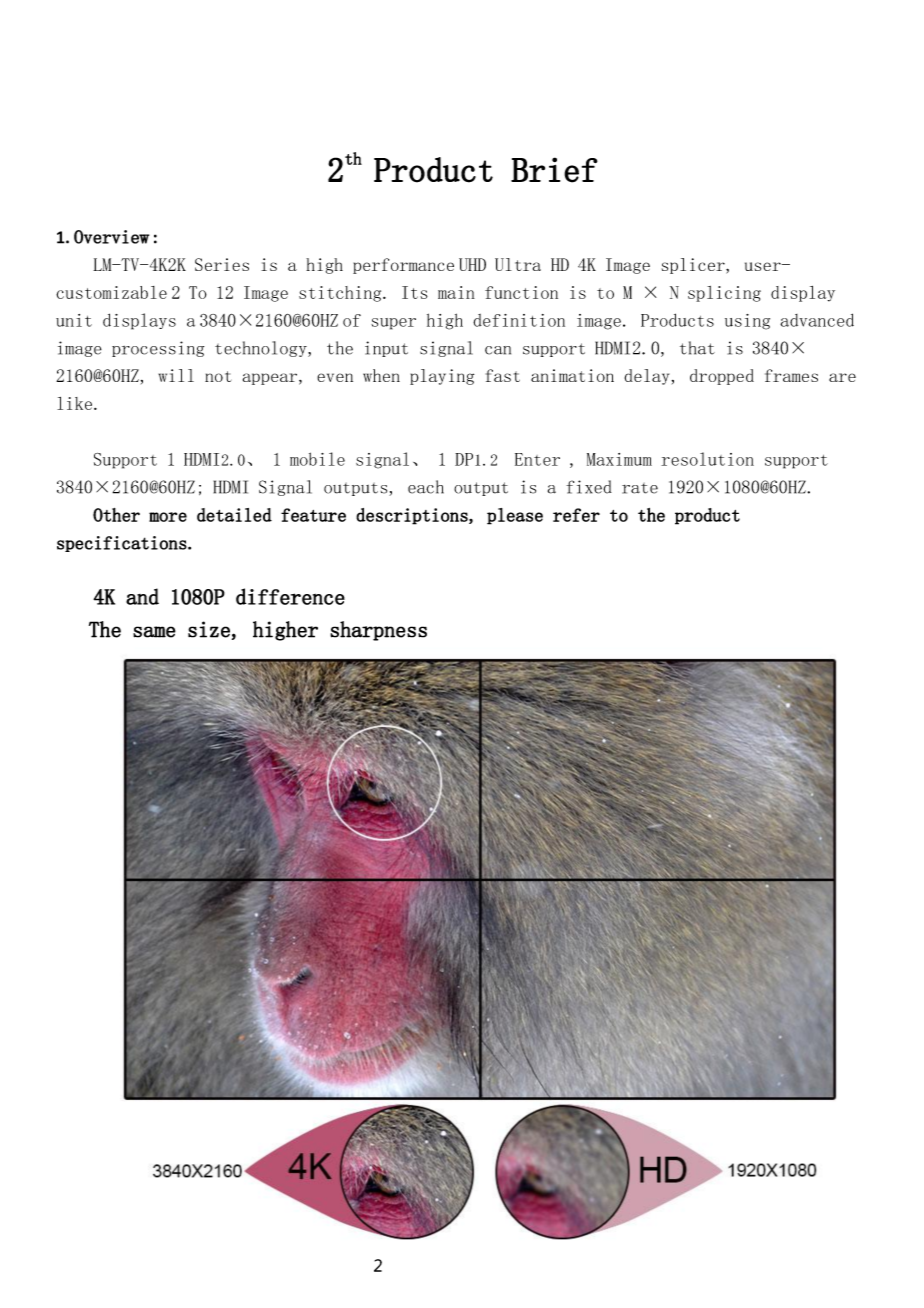  What do you see at coordinates (576, 515) in the screenshot?
I see `refer` at bounding box center [576, 515].
